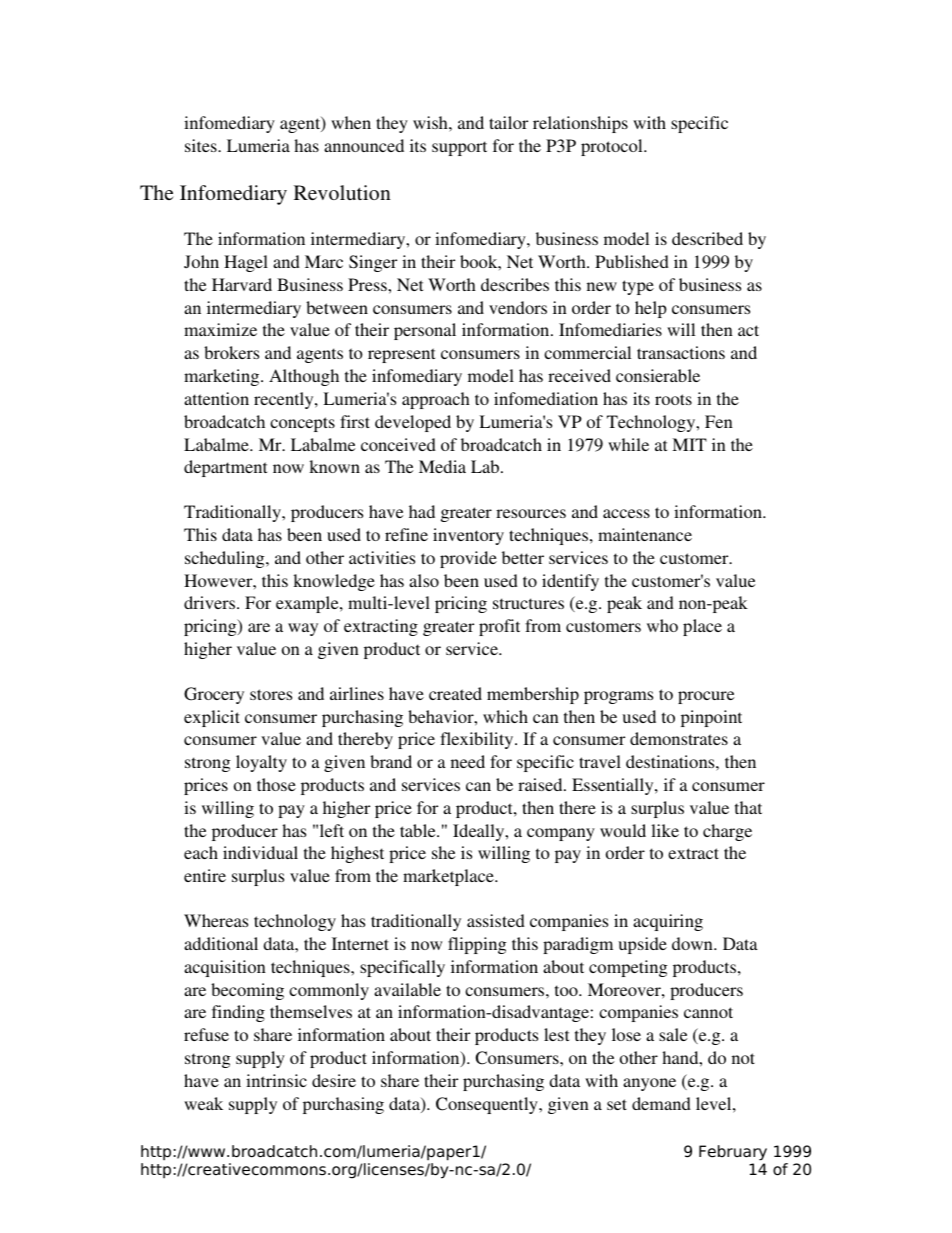  I want to click on MIT, so click(689, 444).
